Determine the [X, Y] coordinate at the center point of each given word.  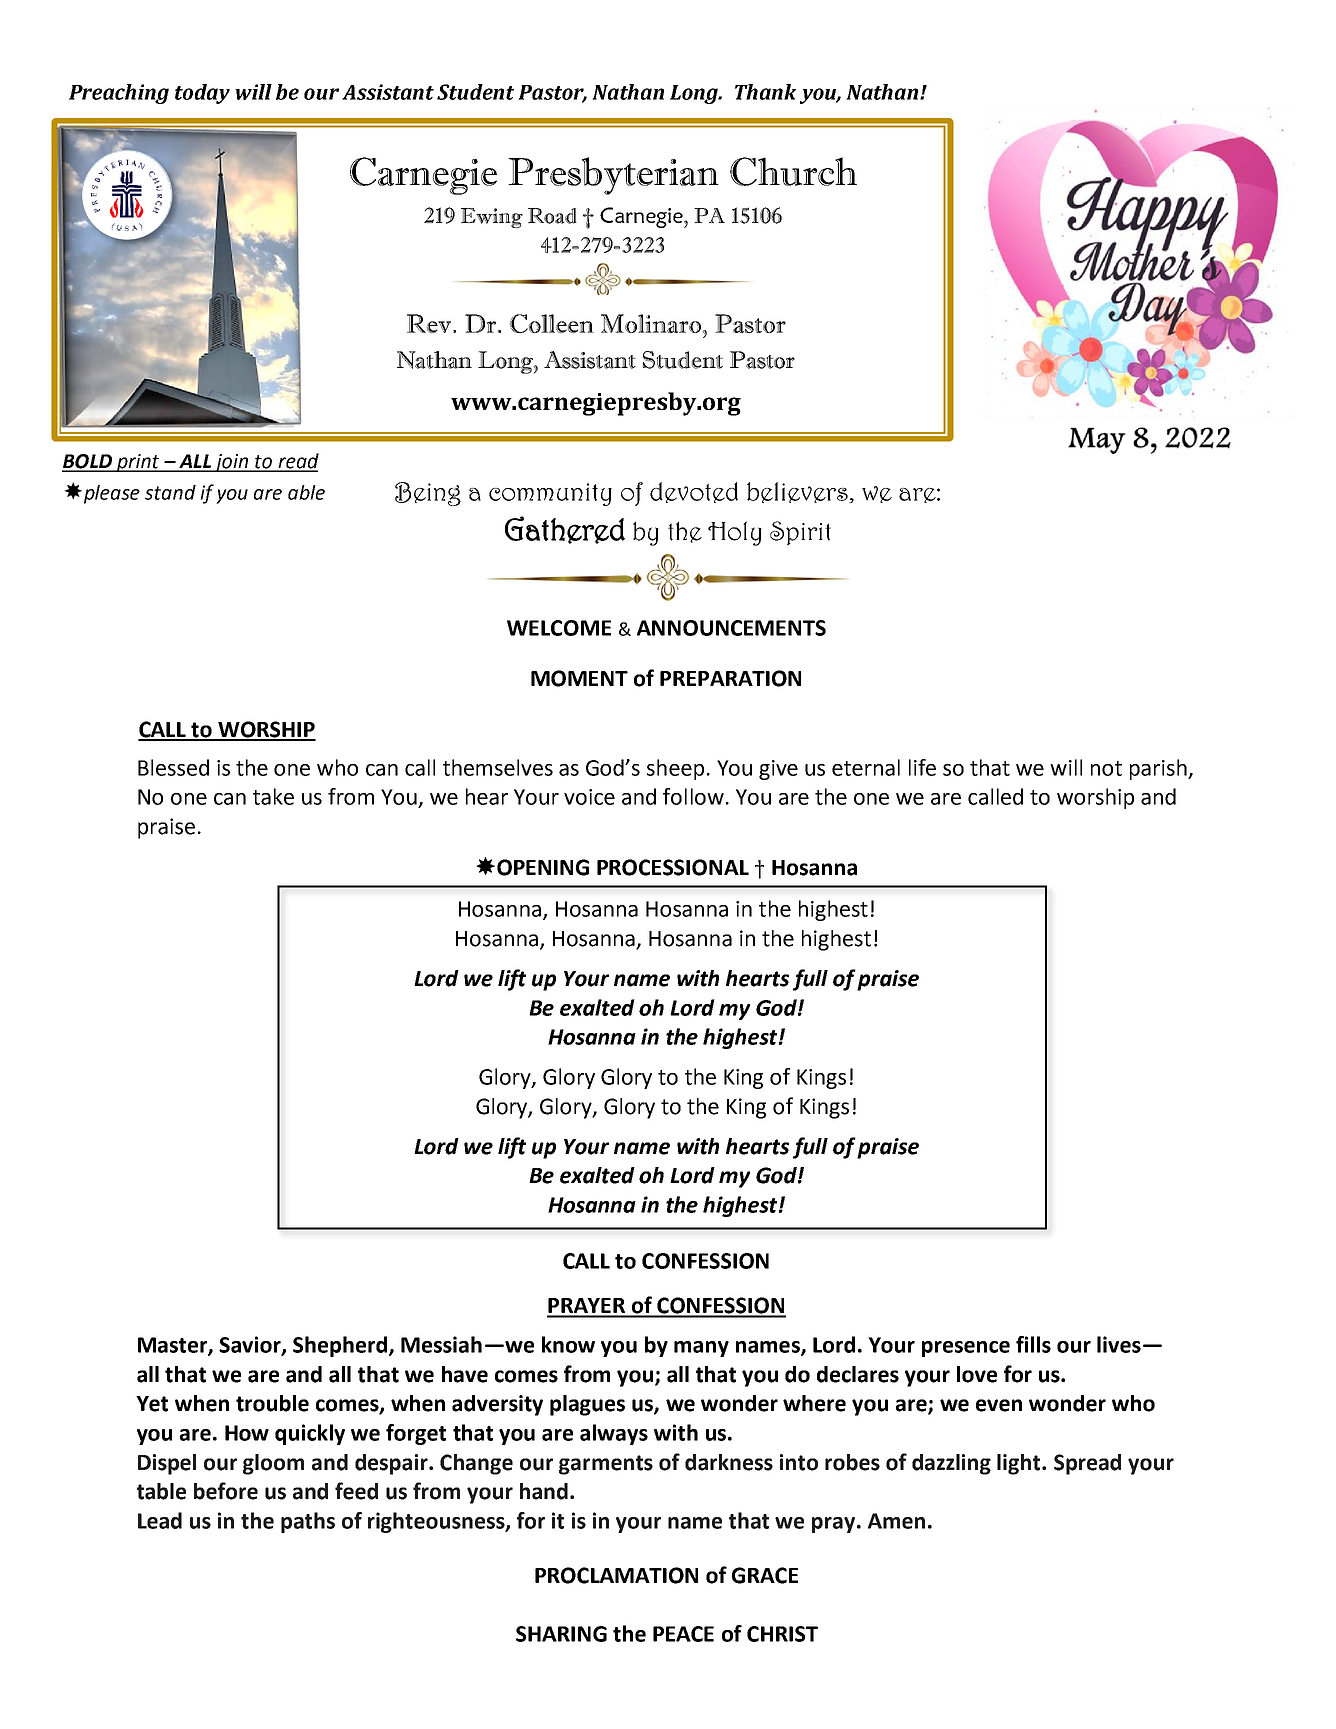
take [273, 796]
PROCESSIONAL [673, 867]
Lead [160, 1520]
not [1106, 768]
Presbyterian [613, 176]
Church [793, 171]
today [202, 94]
